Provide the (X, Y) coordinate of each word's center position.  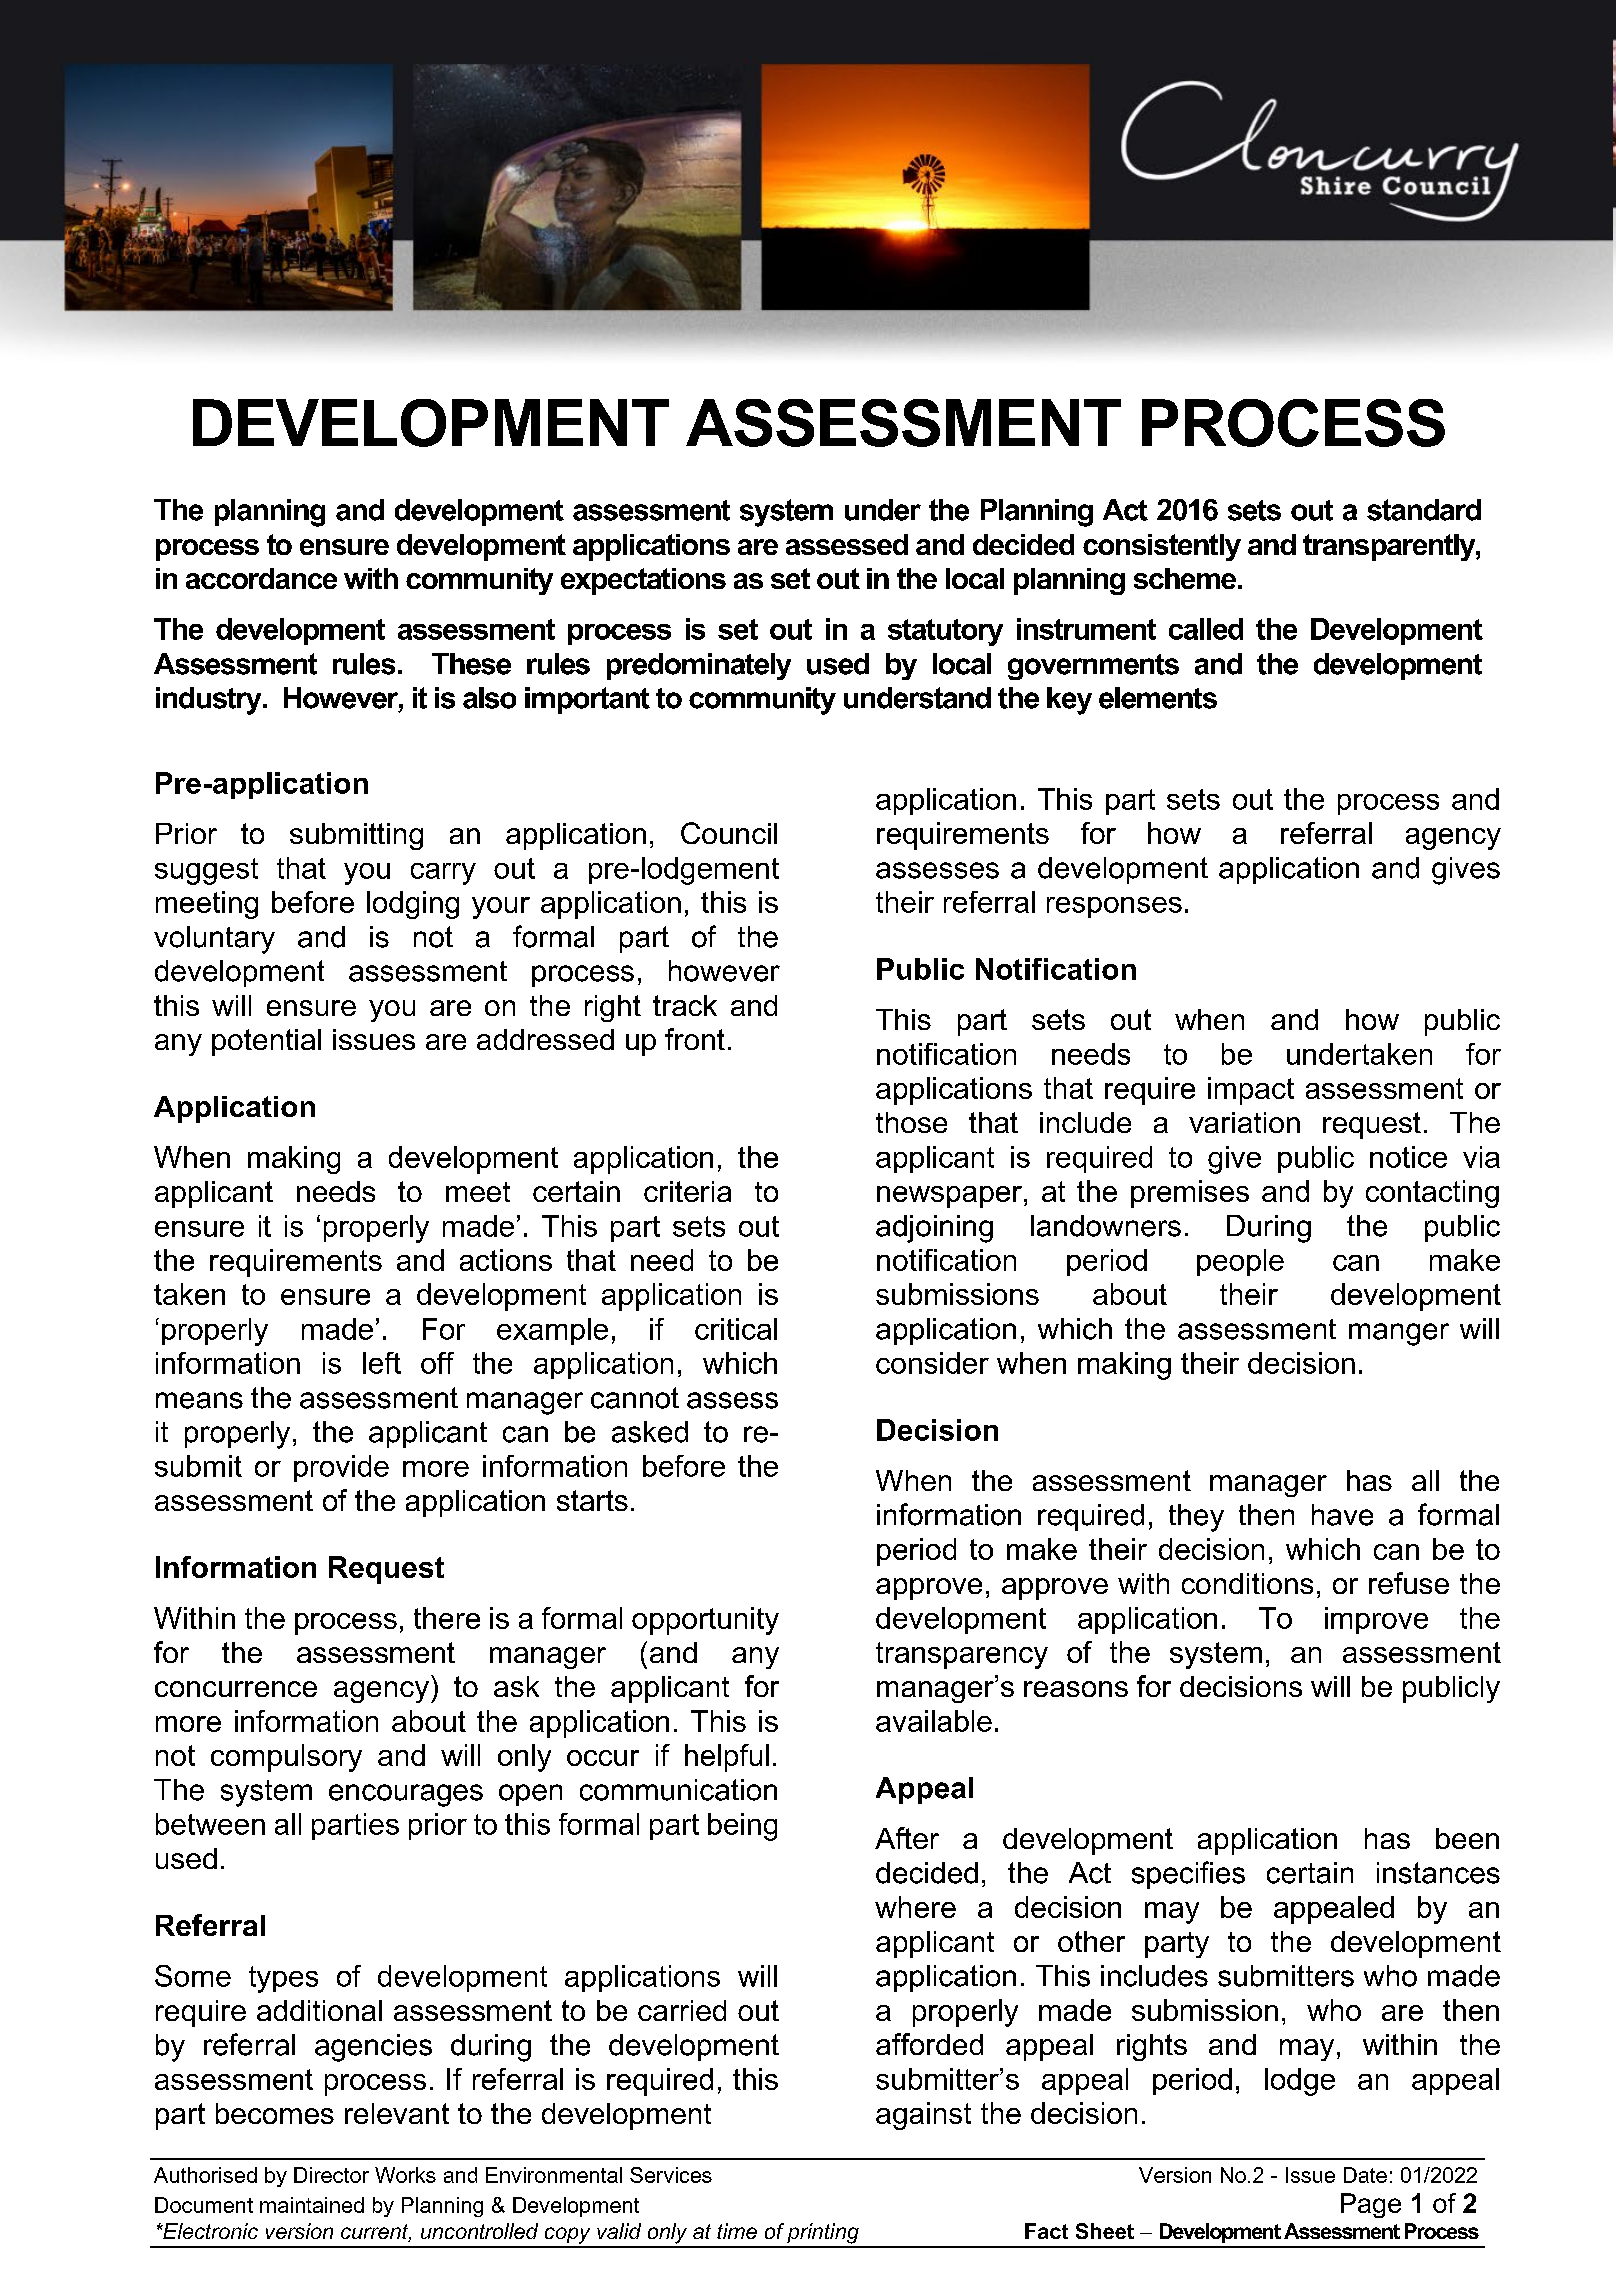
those (911, 1122)
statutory (945, 632)
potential (266, 1042)
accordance (261, 578)
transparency (962, 1655)
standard (1424, 510)
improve (1376, 1620)
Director (331, 2175)
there (447, 1618)
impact (1251, 1091)
